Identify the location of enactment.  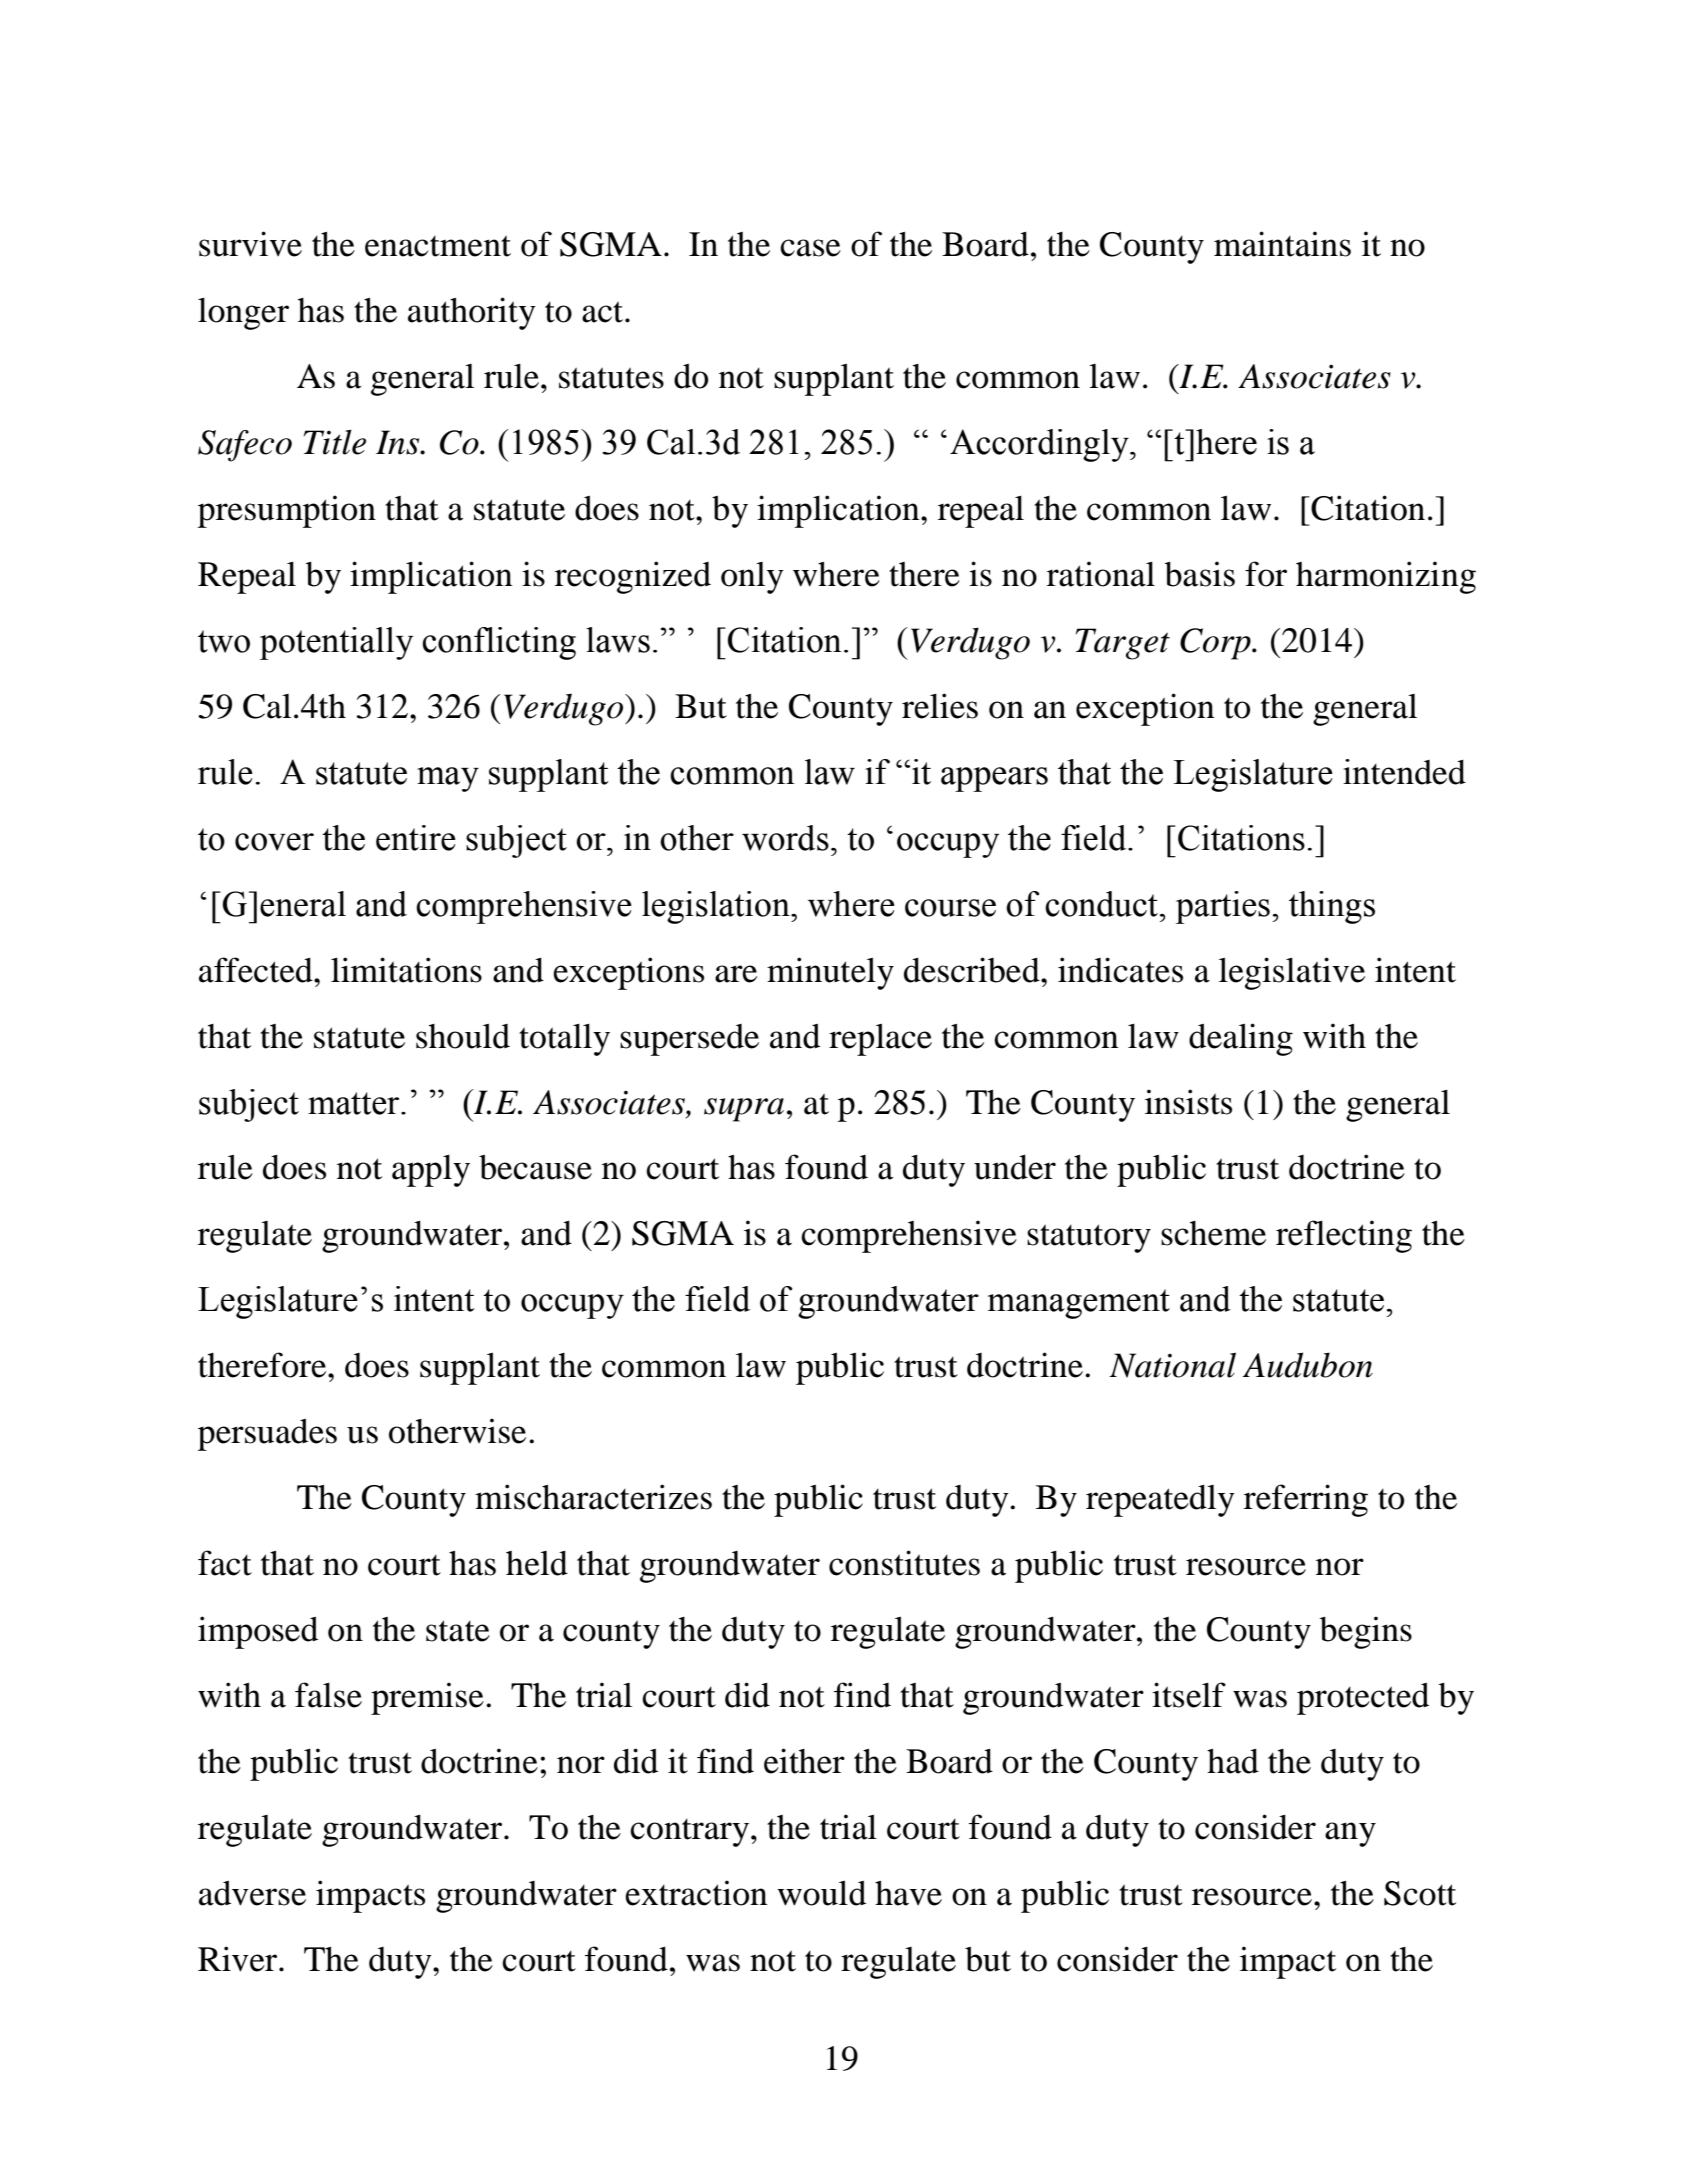
(438, 246).
